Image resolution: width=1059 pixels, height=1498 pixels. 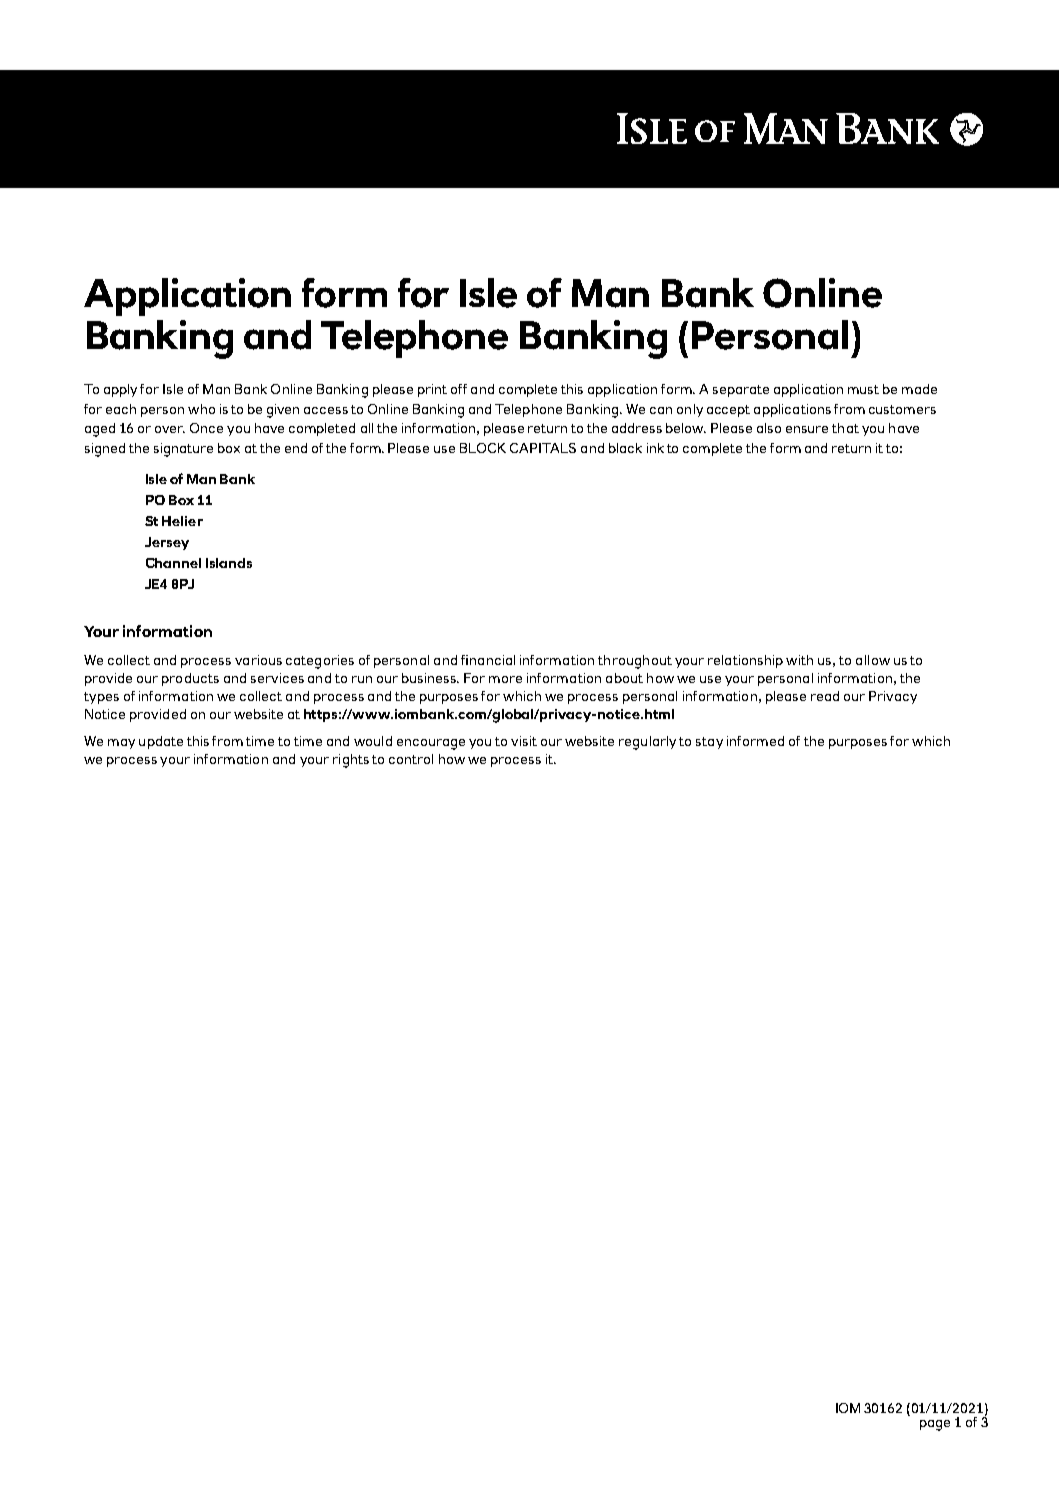 What do you see at coordinates (190, 679) in the screenshot?
I see `products` at bounding box center [190, 679].
